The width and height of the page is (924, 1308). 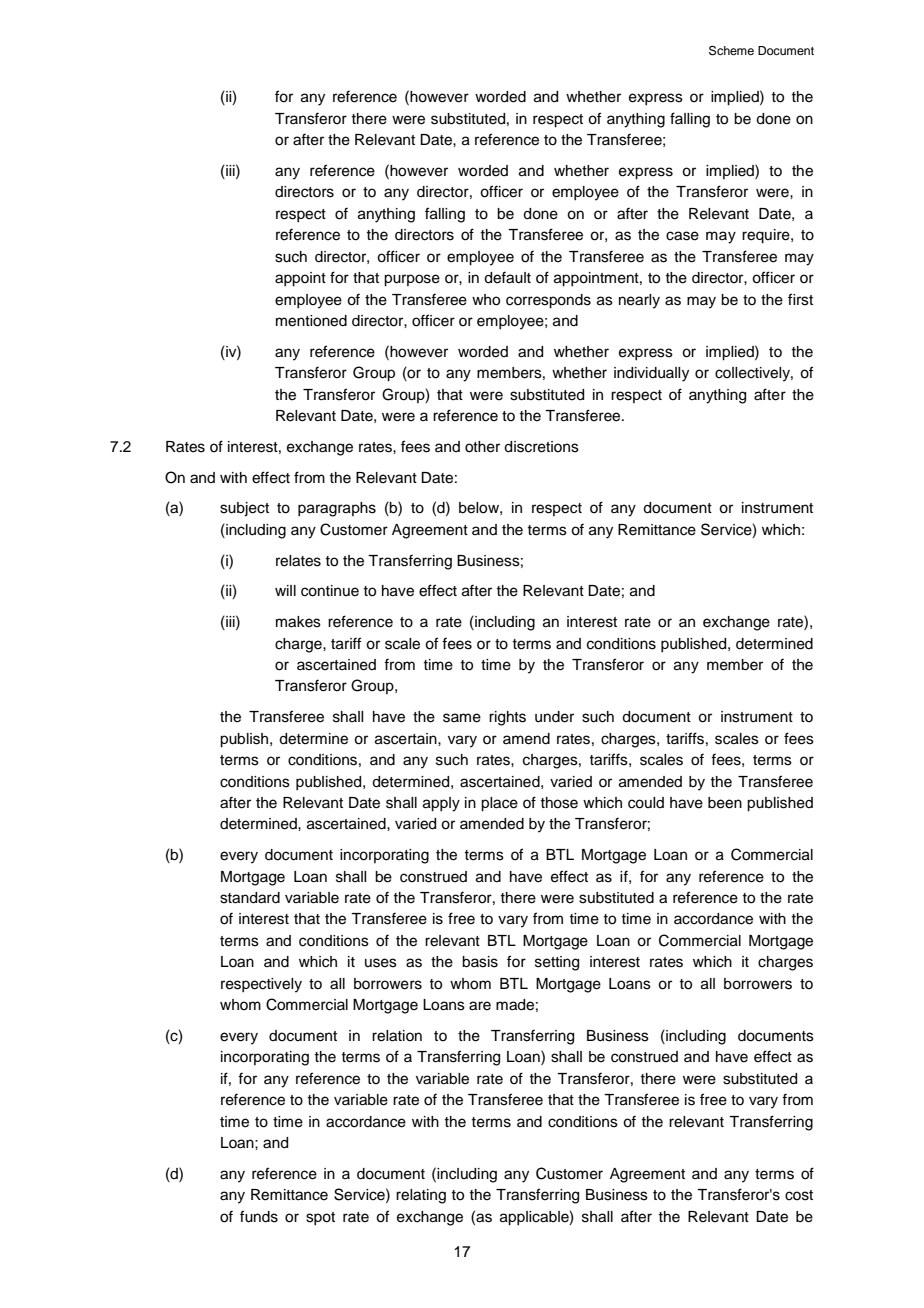 What do you see at coordinates (507, 718) in the page?
I see `rights` at bounding box center [507, 718].
